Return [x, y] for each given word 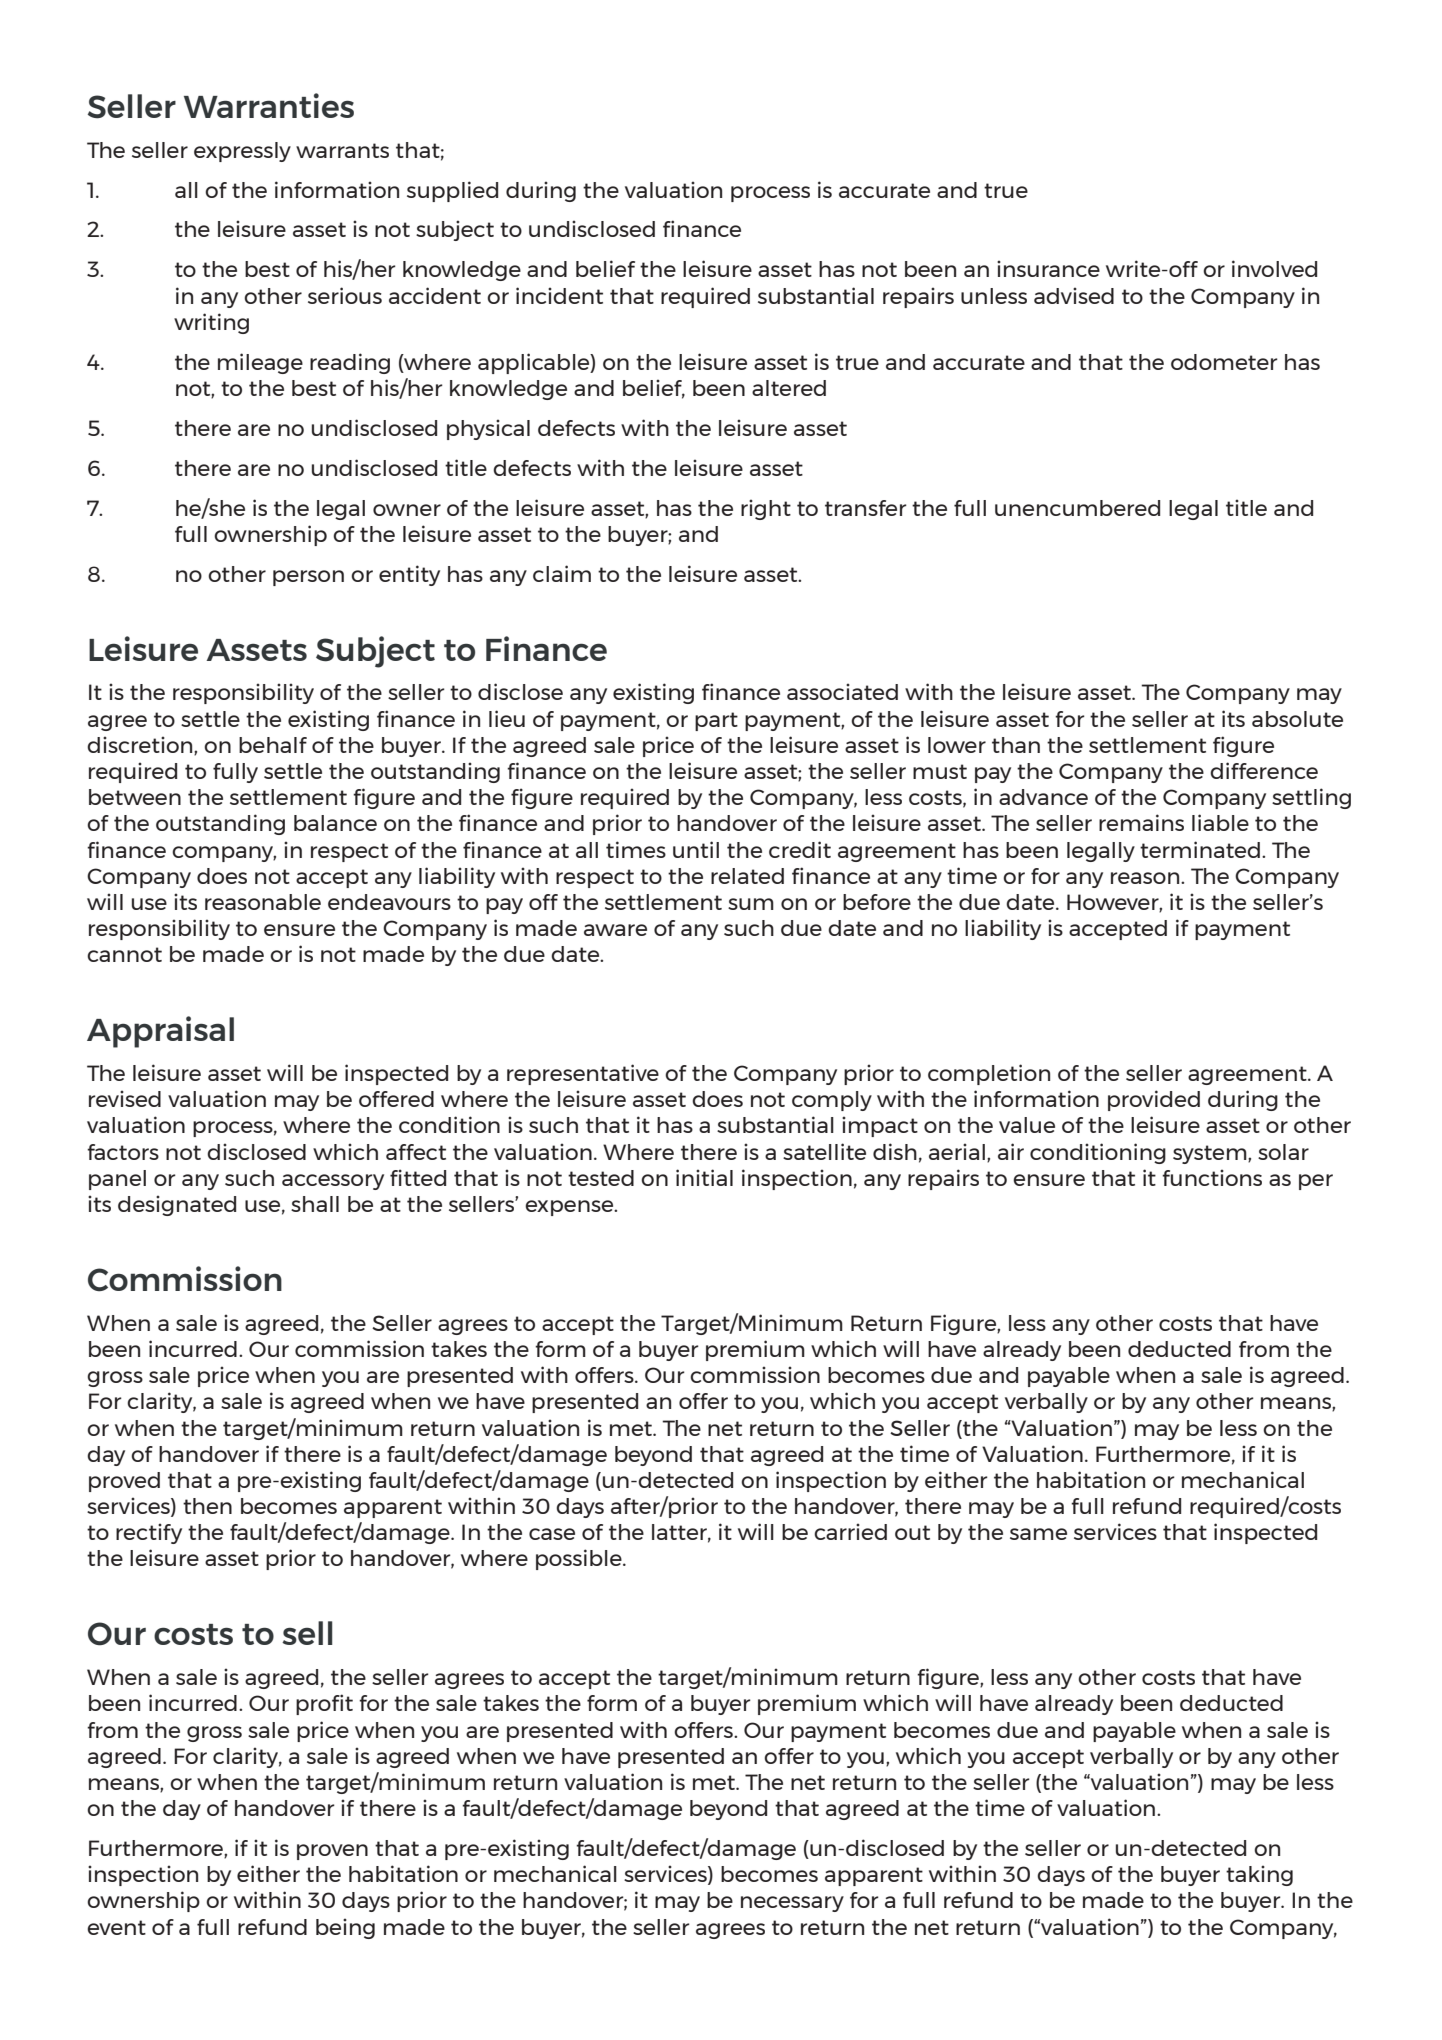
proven [332, 1852]
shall [315, 1204]
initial [704, 1177]
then [207, 1506]
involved [1274, 268]
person [308, 578]
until [696, 849]
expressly [242, 152]
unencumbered [1077, 508]
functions [1212, 1177]
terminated [1200, 849]
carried [850, 1531]
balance [335, 823]
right [766, 509]
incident [559, 295]
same [1038, 1534]
